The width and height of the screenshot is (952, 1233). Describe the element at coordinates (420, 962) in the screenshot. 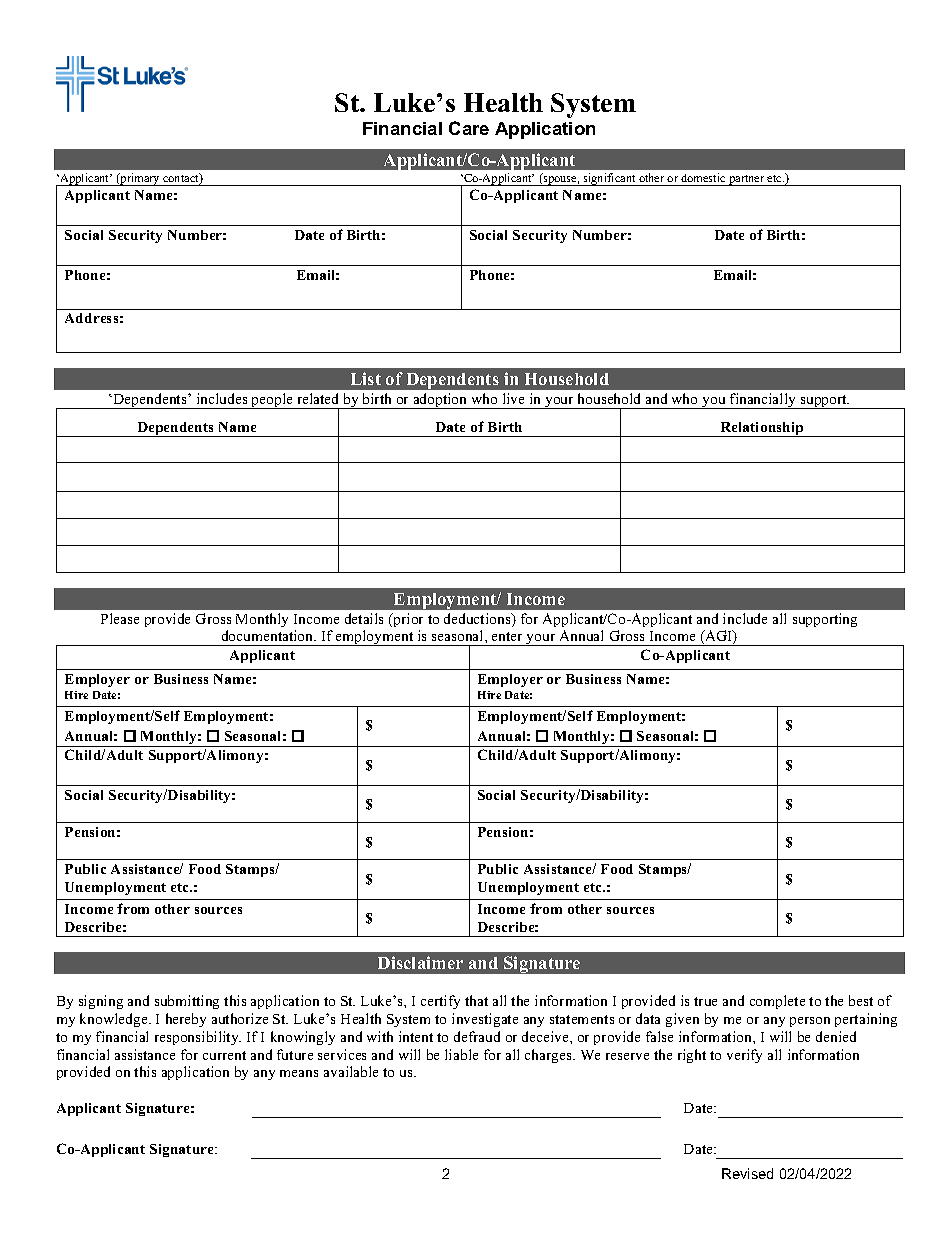

I see `Disclaimer` at that location.
